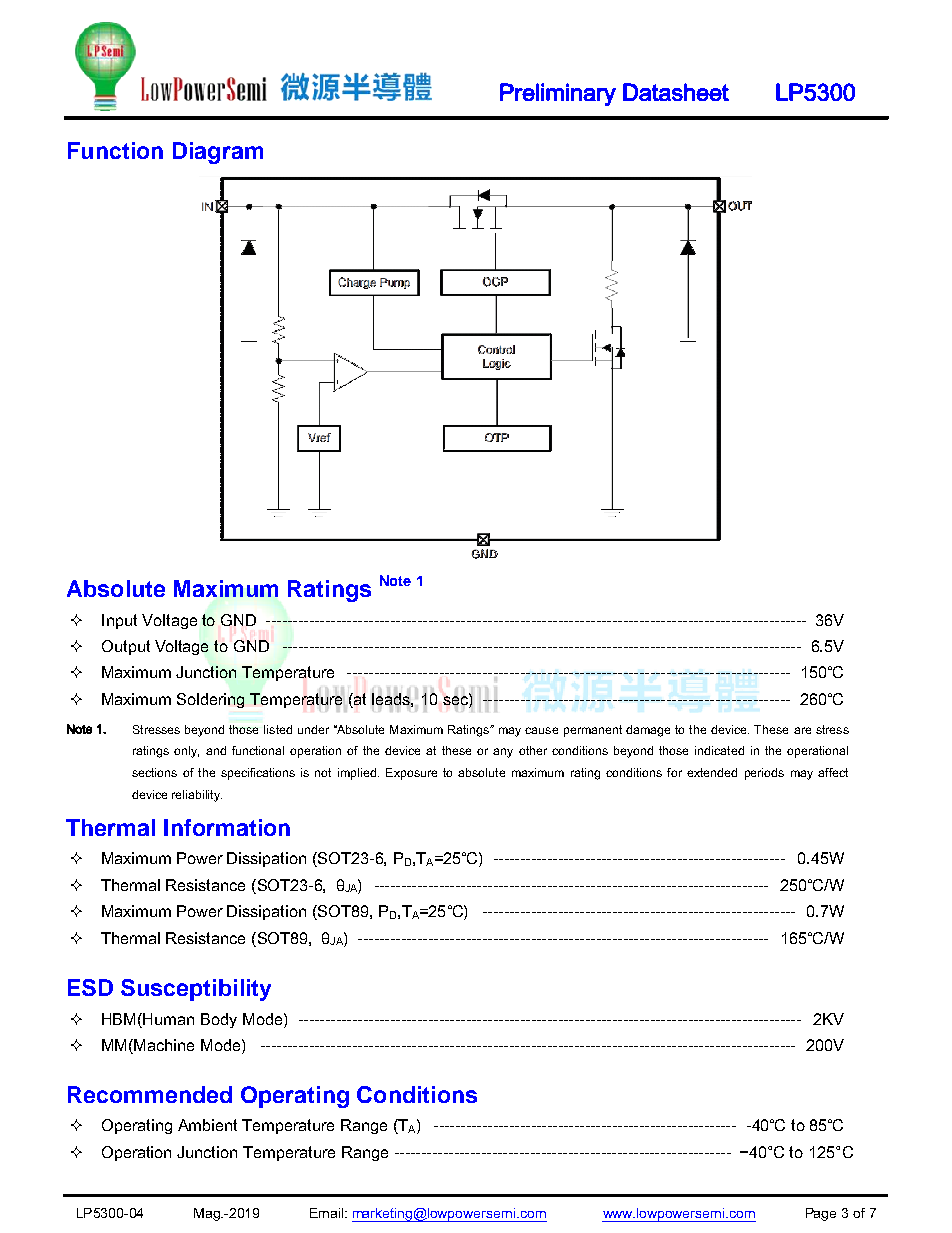 This screenshot has height=1233, width=952. What do you see at coordinates (207, 1125) in the screenshot?
I see `Ambient` at bounding box center [207, 1125].
